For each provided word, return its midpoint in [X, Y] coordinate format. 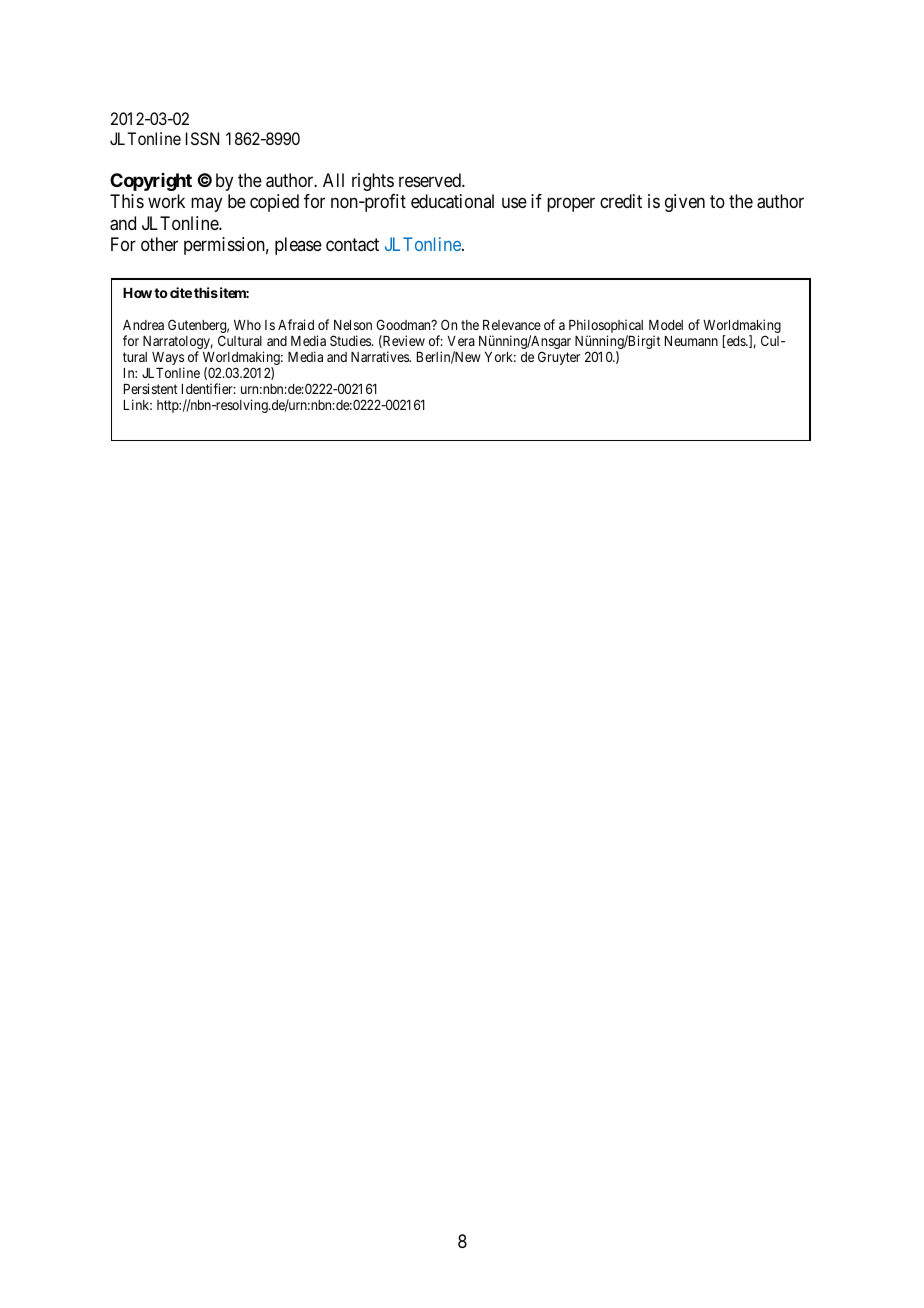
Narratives [381, 356]
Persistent [151, 388]
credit [621, 201]
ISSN [202, 138]
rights [373, 182]
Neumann [691, 341]
